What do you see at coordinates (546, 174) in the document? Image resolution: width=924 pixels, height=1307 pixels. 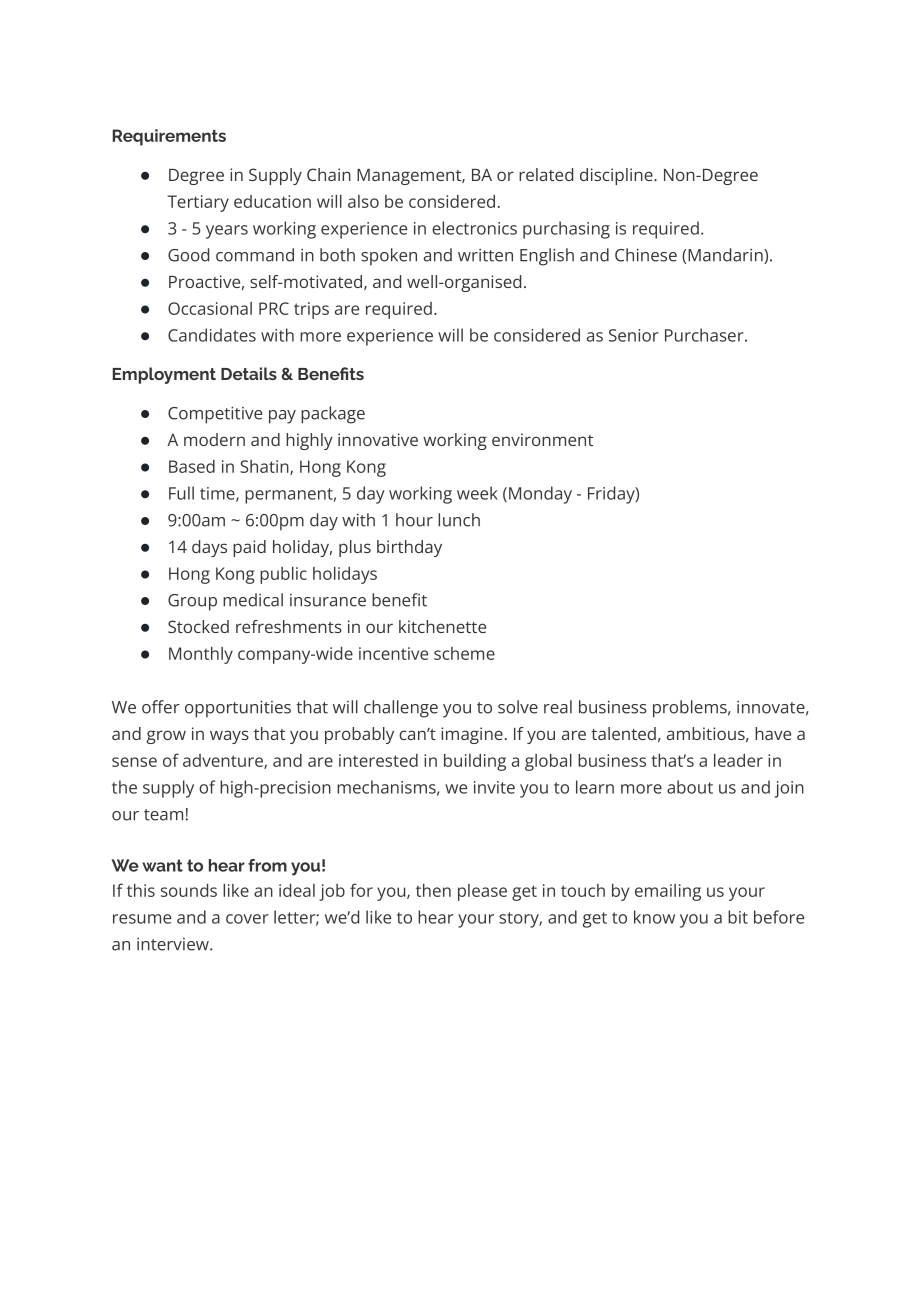 I see `related` at bounding box center [546, 174].
